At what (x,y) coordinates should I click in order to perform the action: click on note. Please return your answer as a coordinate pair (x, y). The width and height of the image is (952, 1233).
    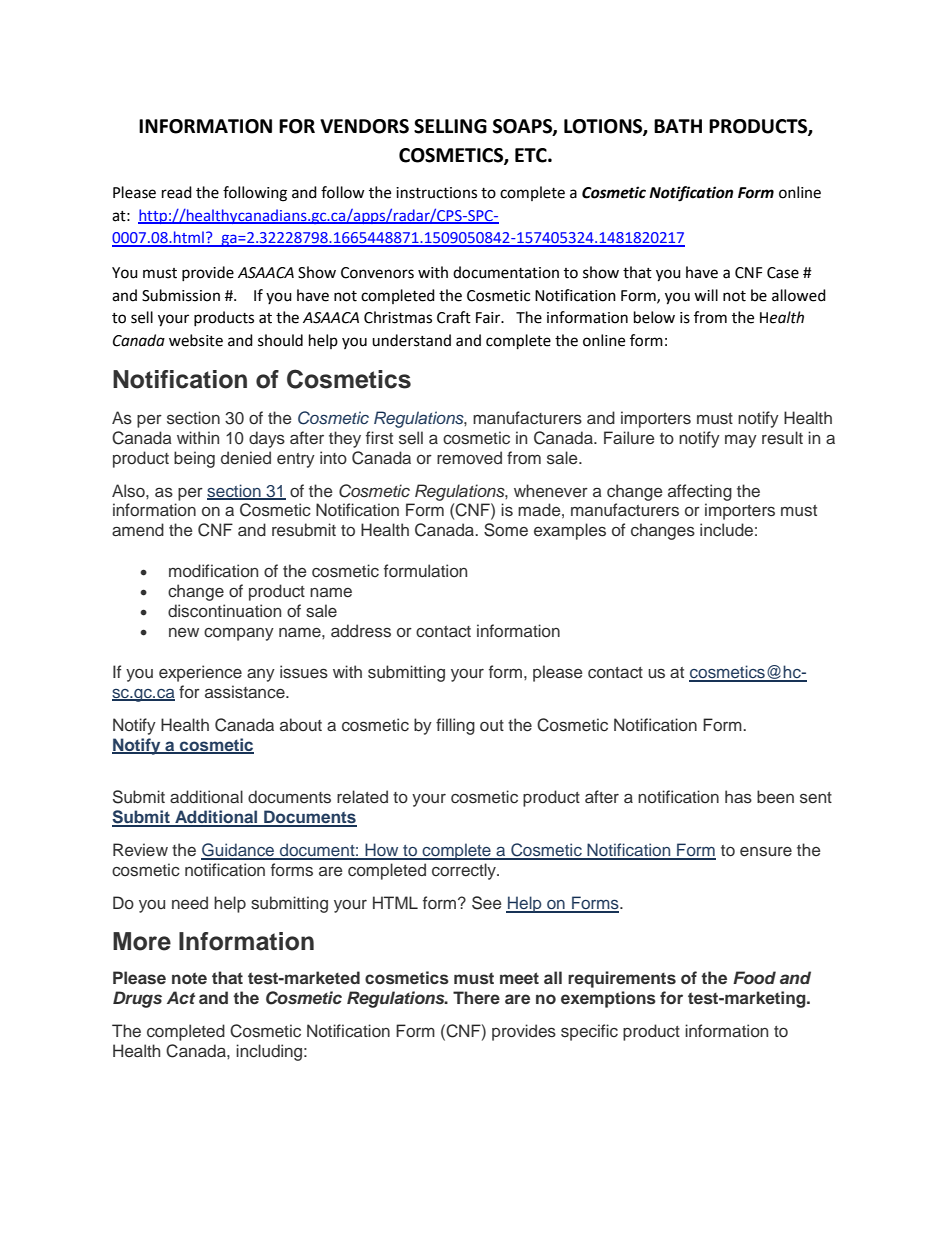
    Looking at the image, I should click on (189, 978).
